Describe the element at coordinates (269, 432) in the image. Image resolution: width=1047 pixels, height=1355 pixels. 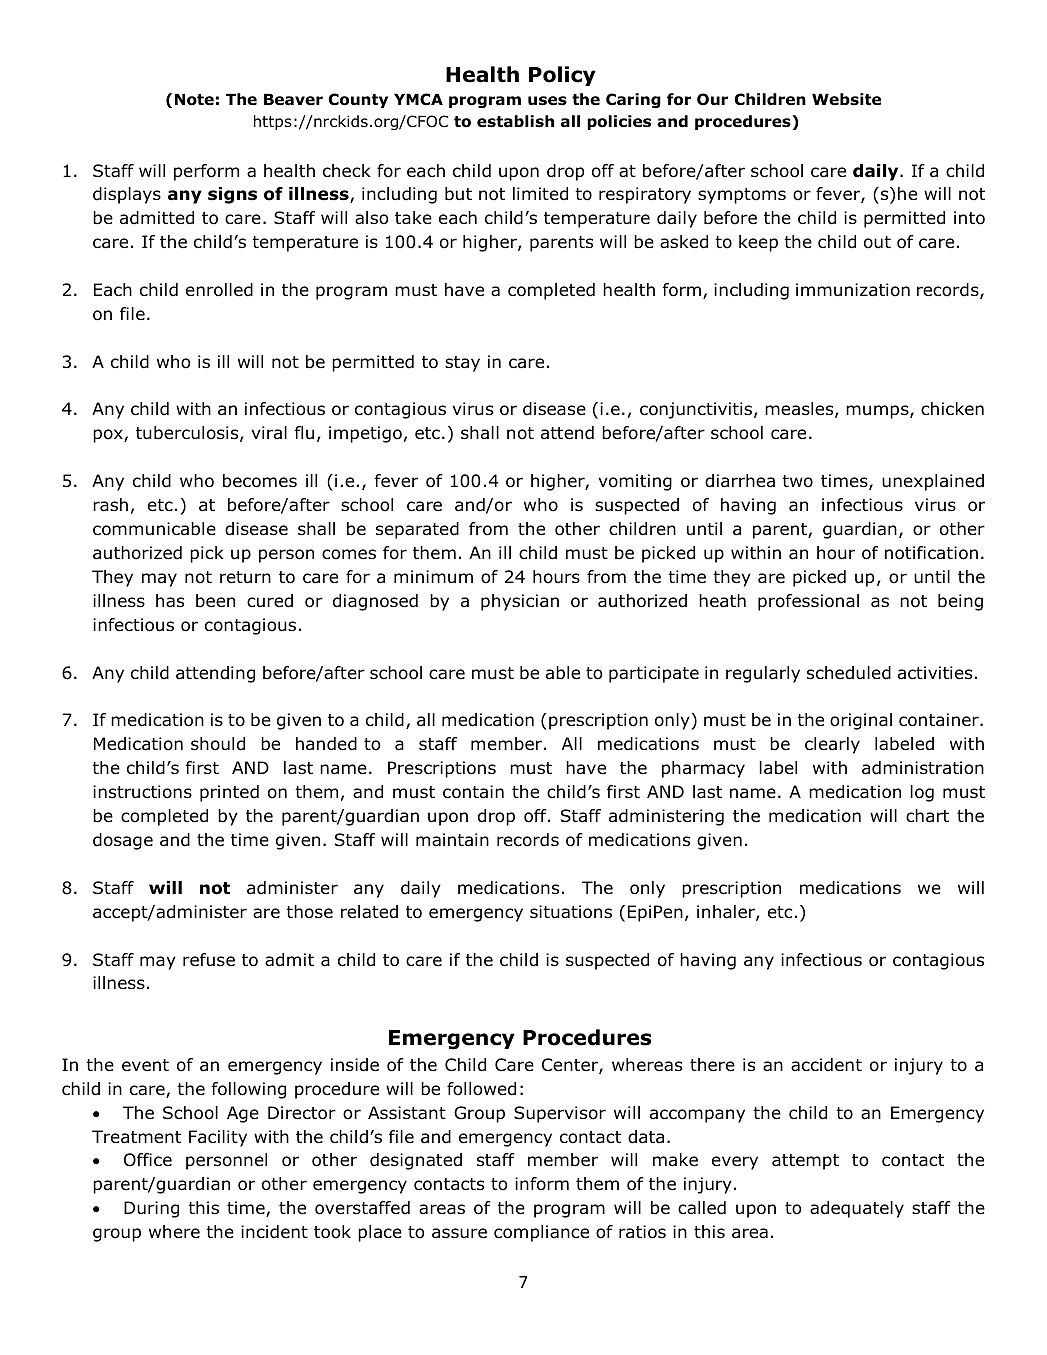
I see `viral` at that location.
